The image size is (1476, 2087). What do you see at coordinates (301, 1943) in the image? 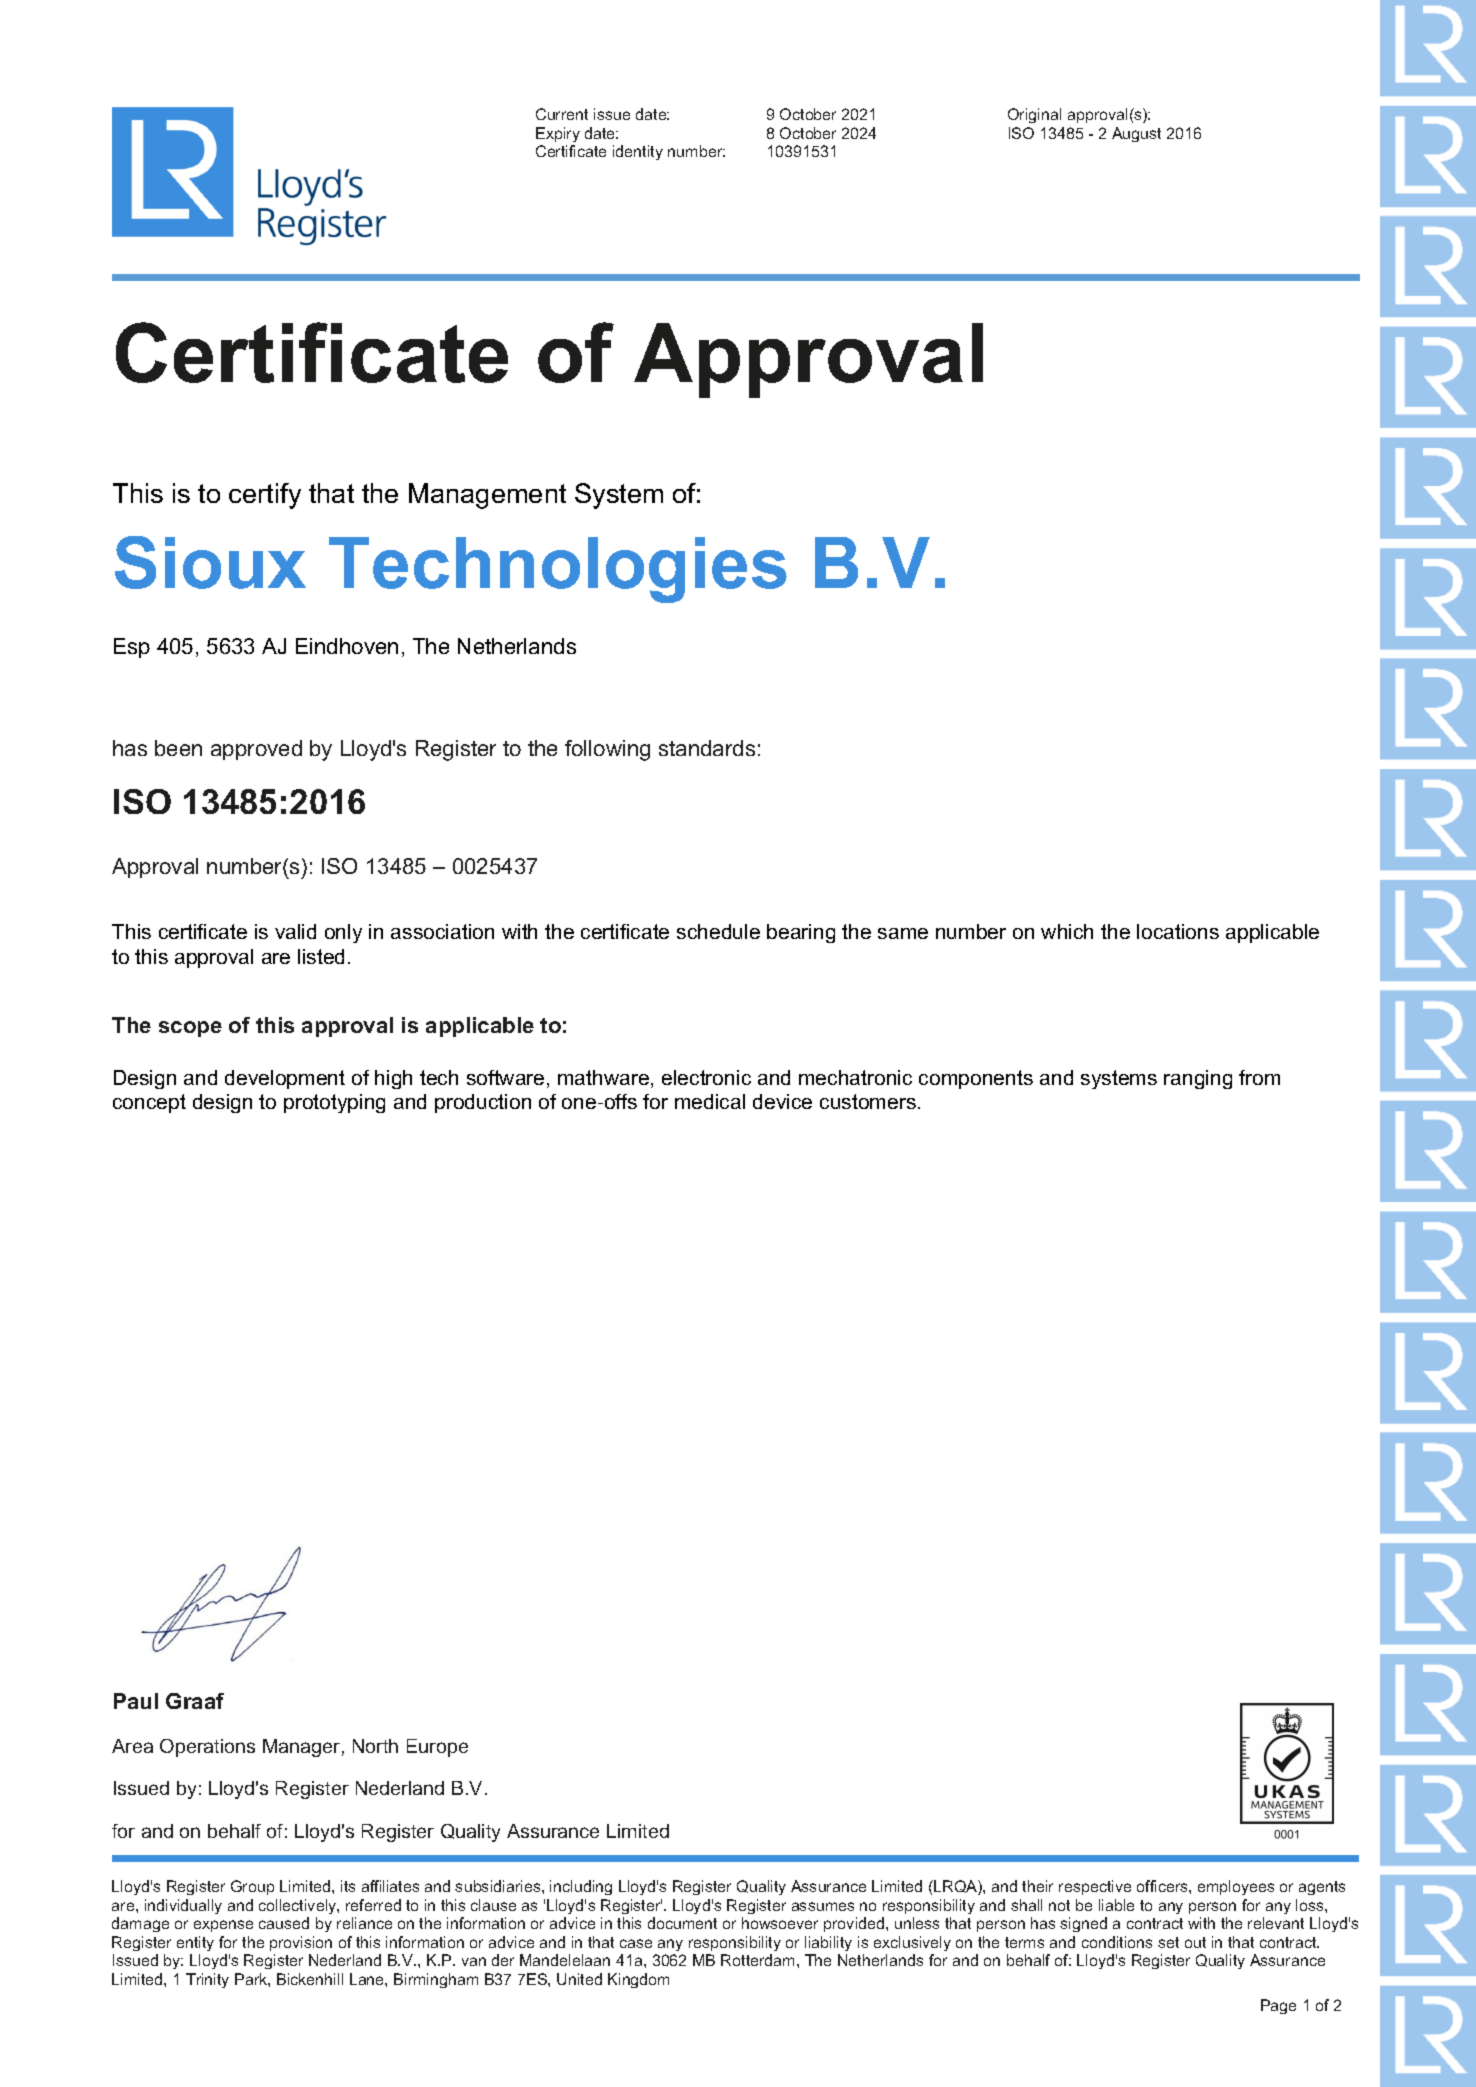
I see `provision` at bounding box center [301, 1943].
